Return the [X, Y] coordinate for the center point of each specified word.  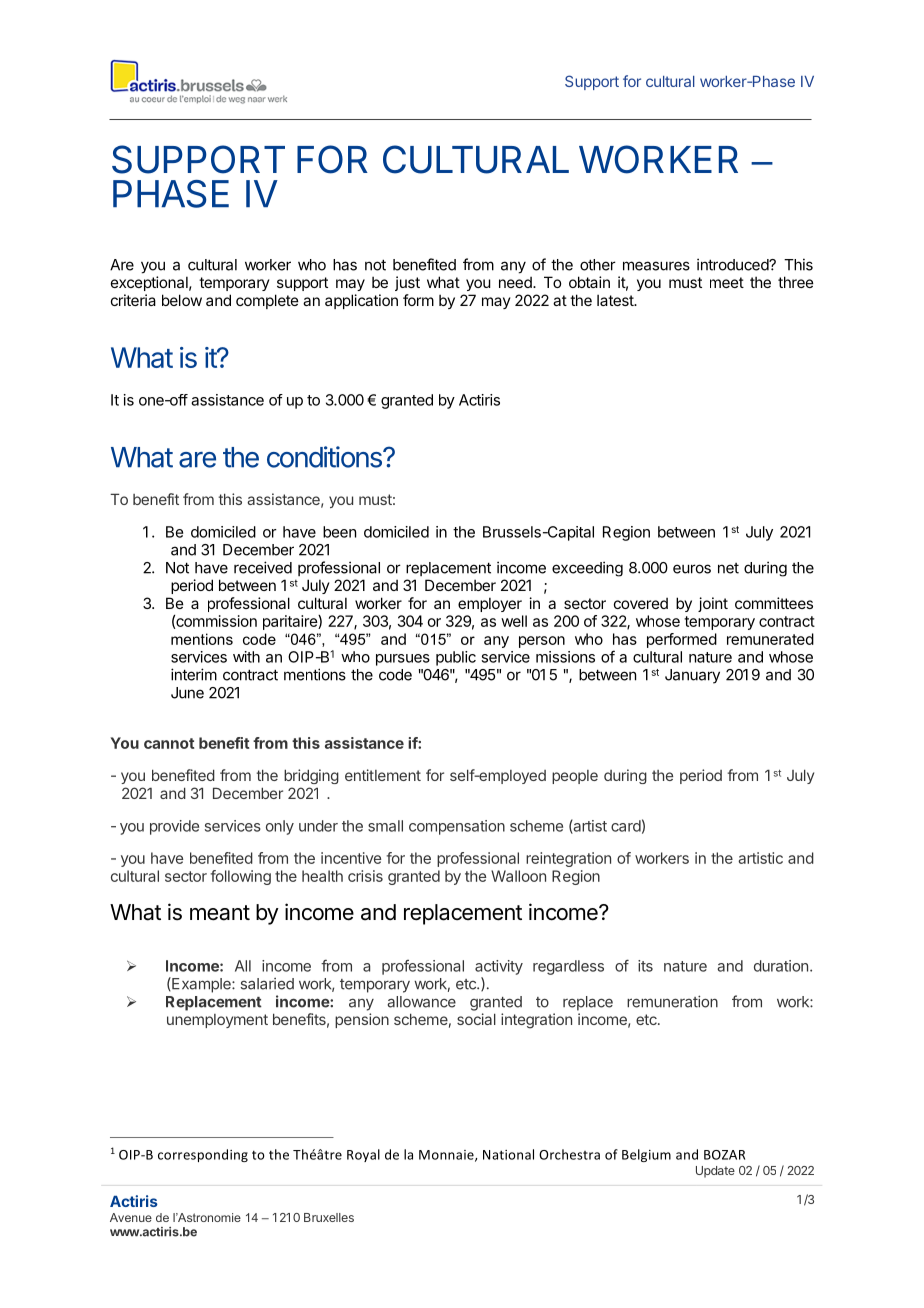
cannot [169, 743]
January [692, 676]
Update [715, 1172]
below [182, 300]
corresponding [203, 1155]
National [508, 1154]
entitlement [383, 775]
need [516, 282]
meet [727, 282]
